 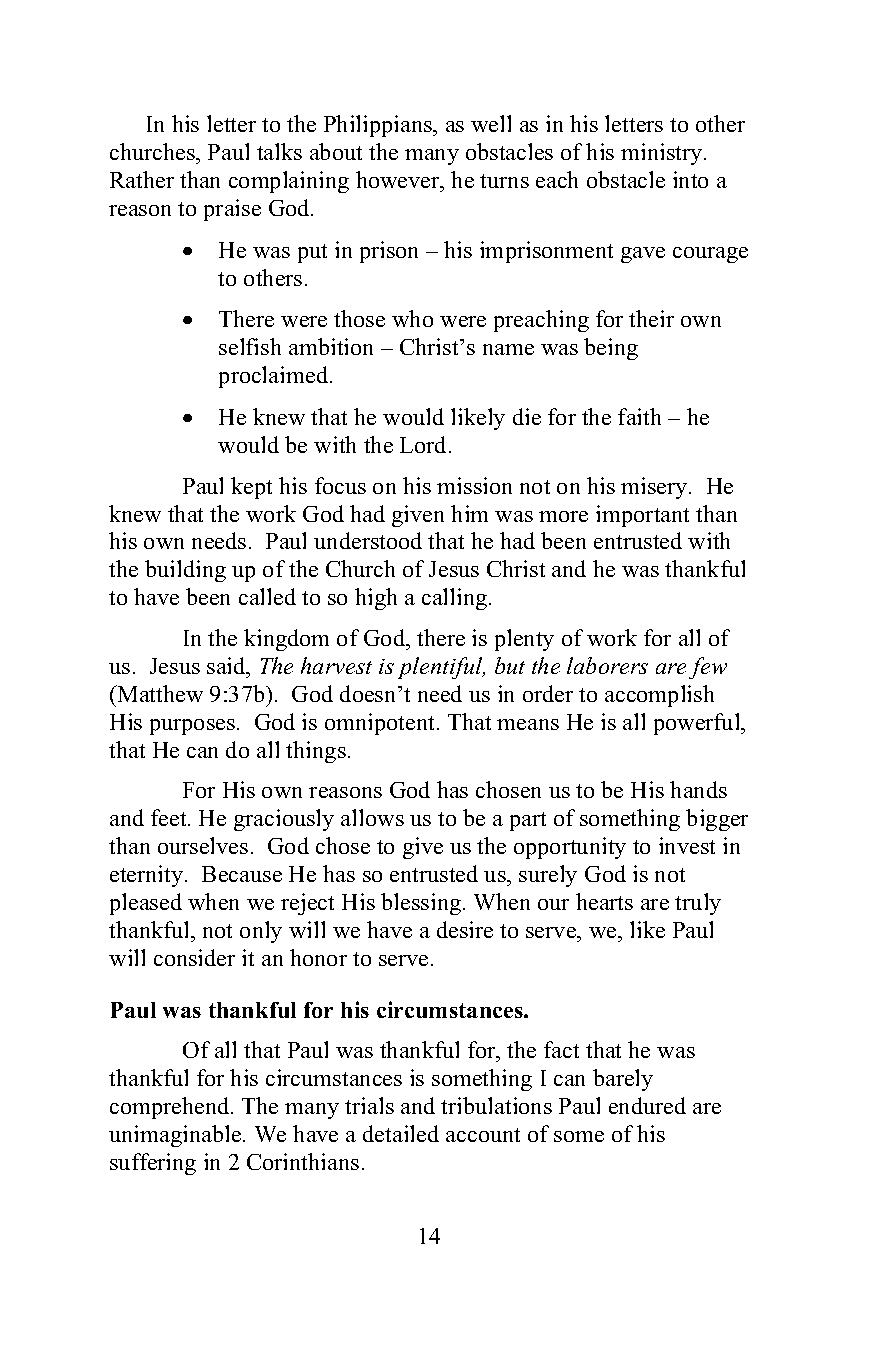 What do you see at coordinates (663, 154) in the image?
I see `ministry` at bounding box center [663, 154].
